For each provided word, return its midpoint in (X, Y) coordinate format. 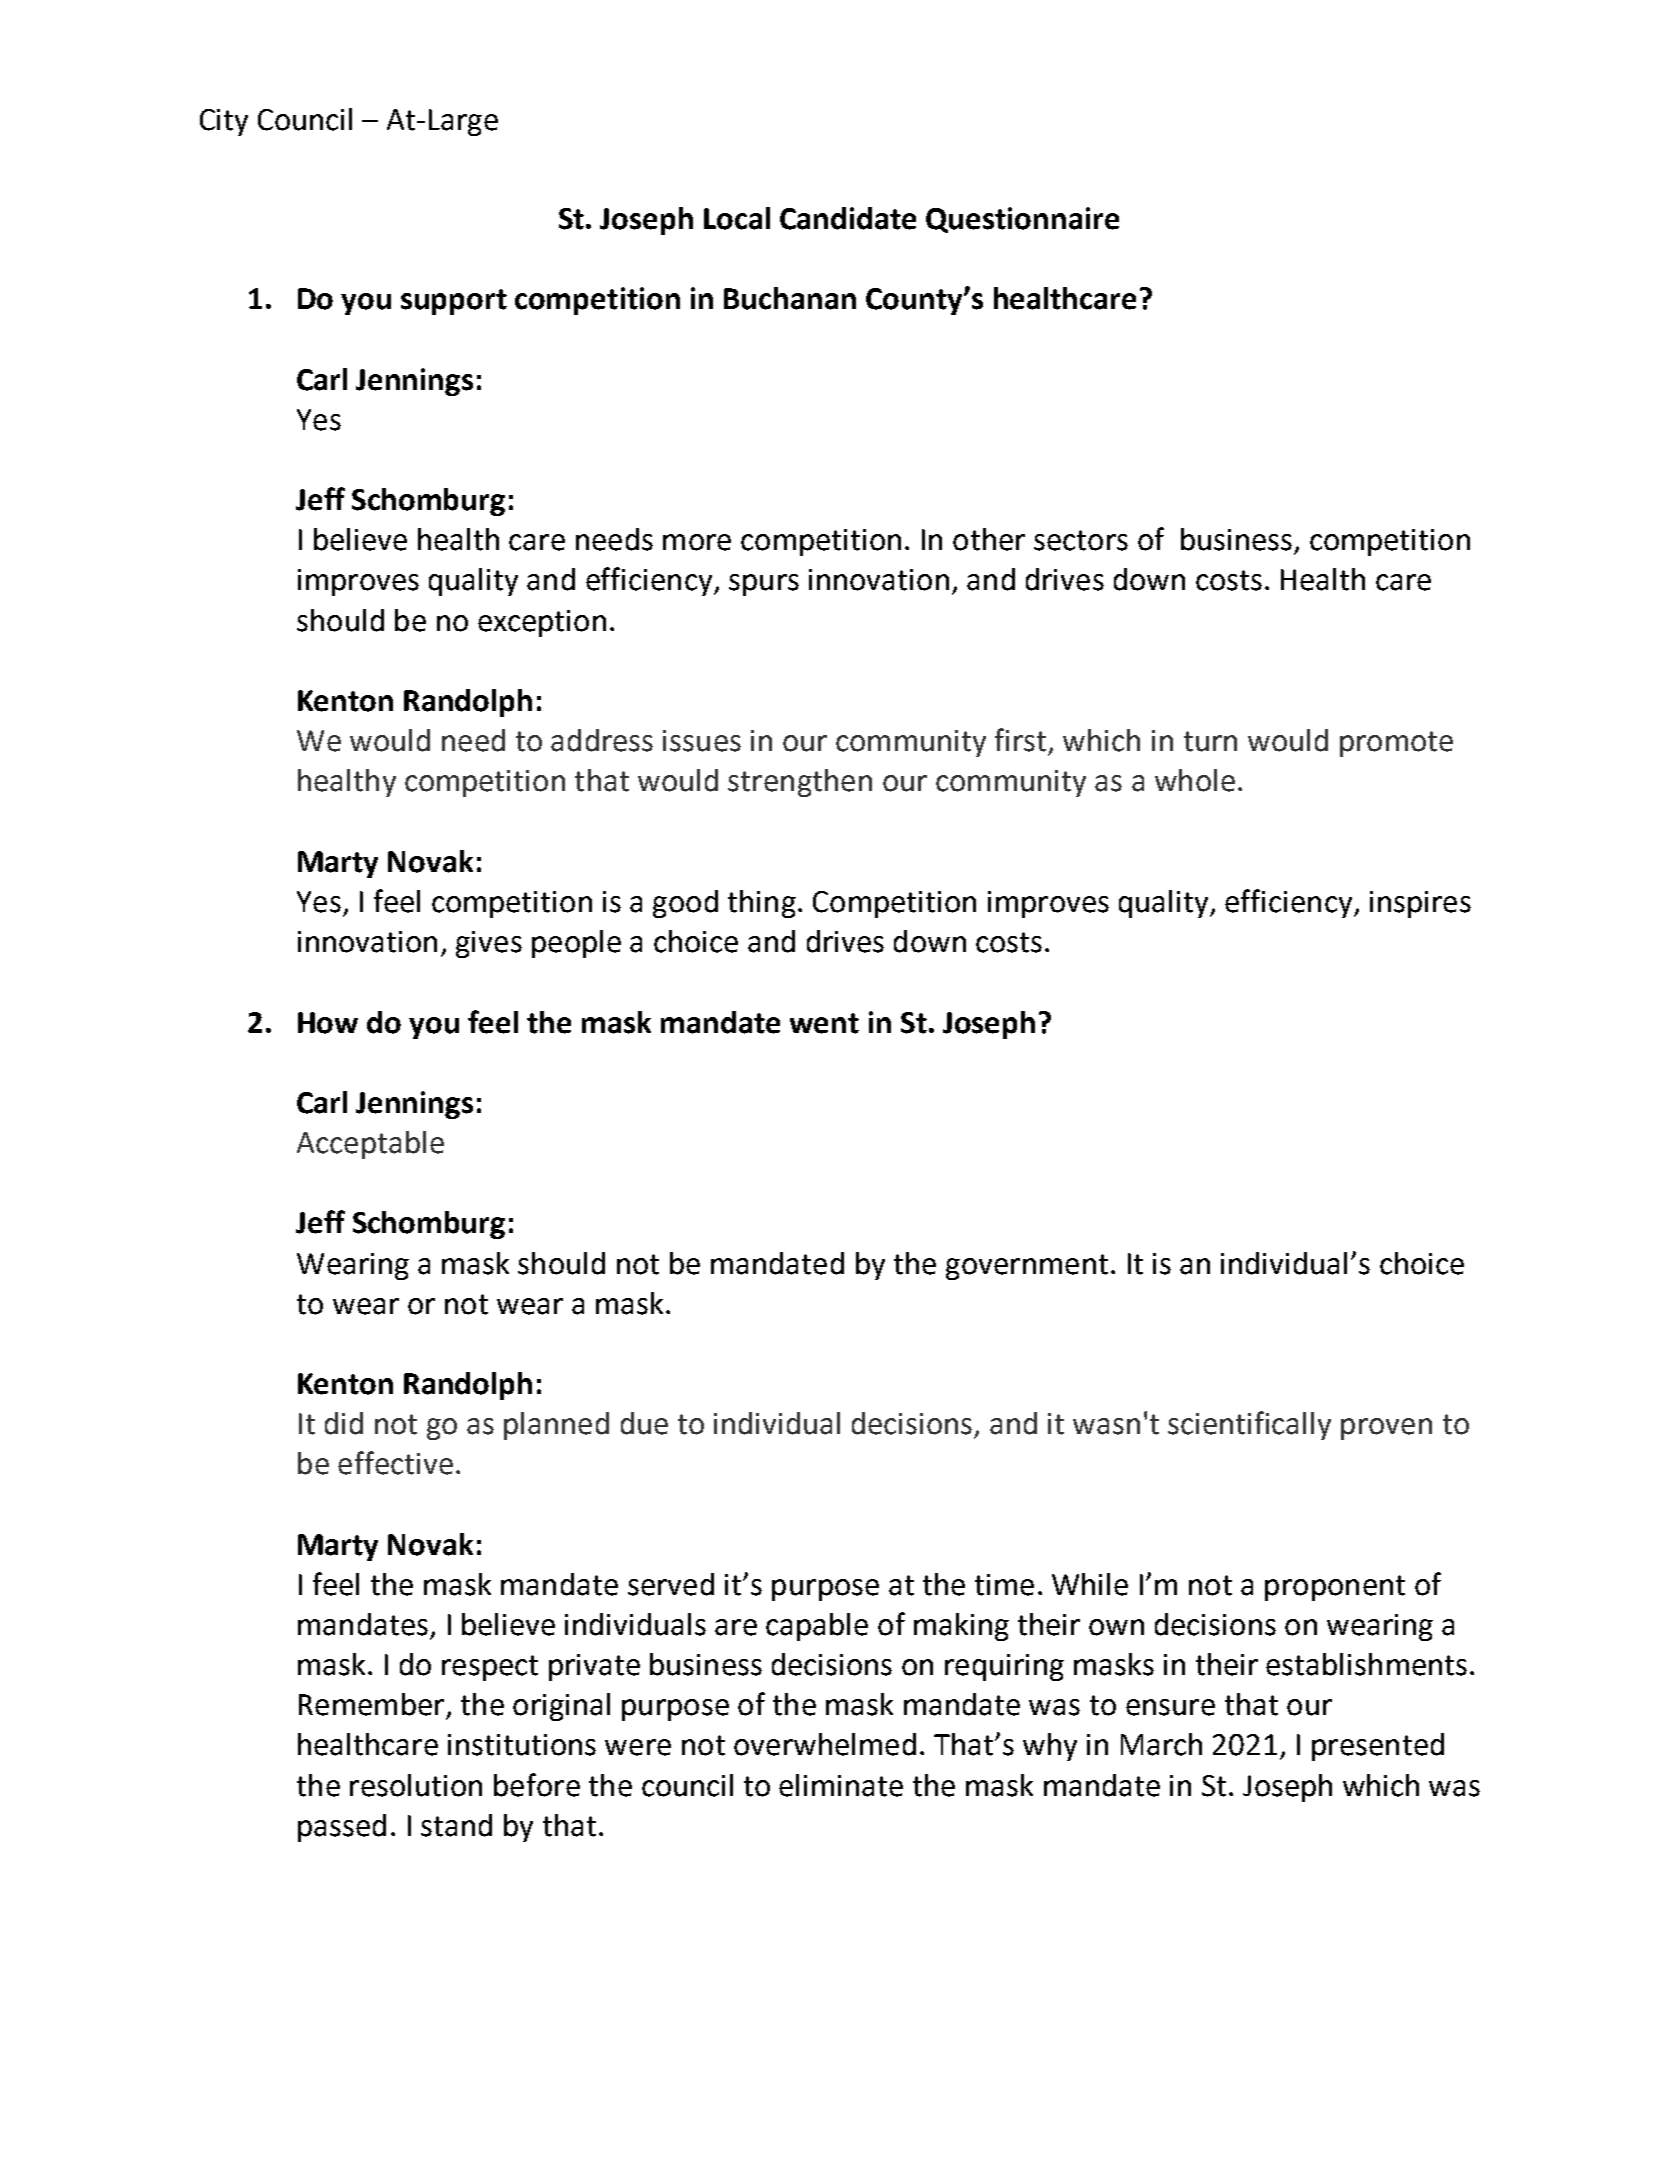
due (644, 1423)
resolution (416, 1785)
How (328, 1023)
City (224, 122)
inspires (1420, 904)
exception (542, 623)
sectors (1081, 540)
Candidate (848, 218)
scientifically (1249, 1425)
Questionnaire (1022, 220)
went (824, 1023)
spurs (764, 585)
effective (395, 1463)
